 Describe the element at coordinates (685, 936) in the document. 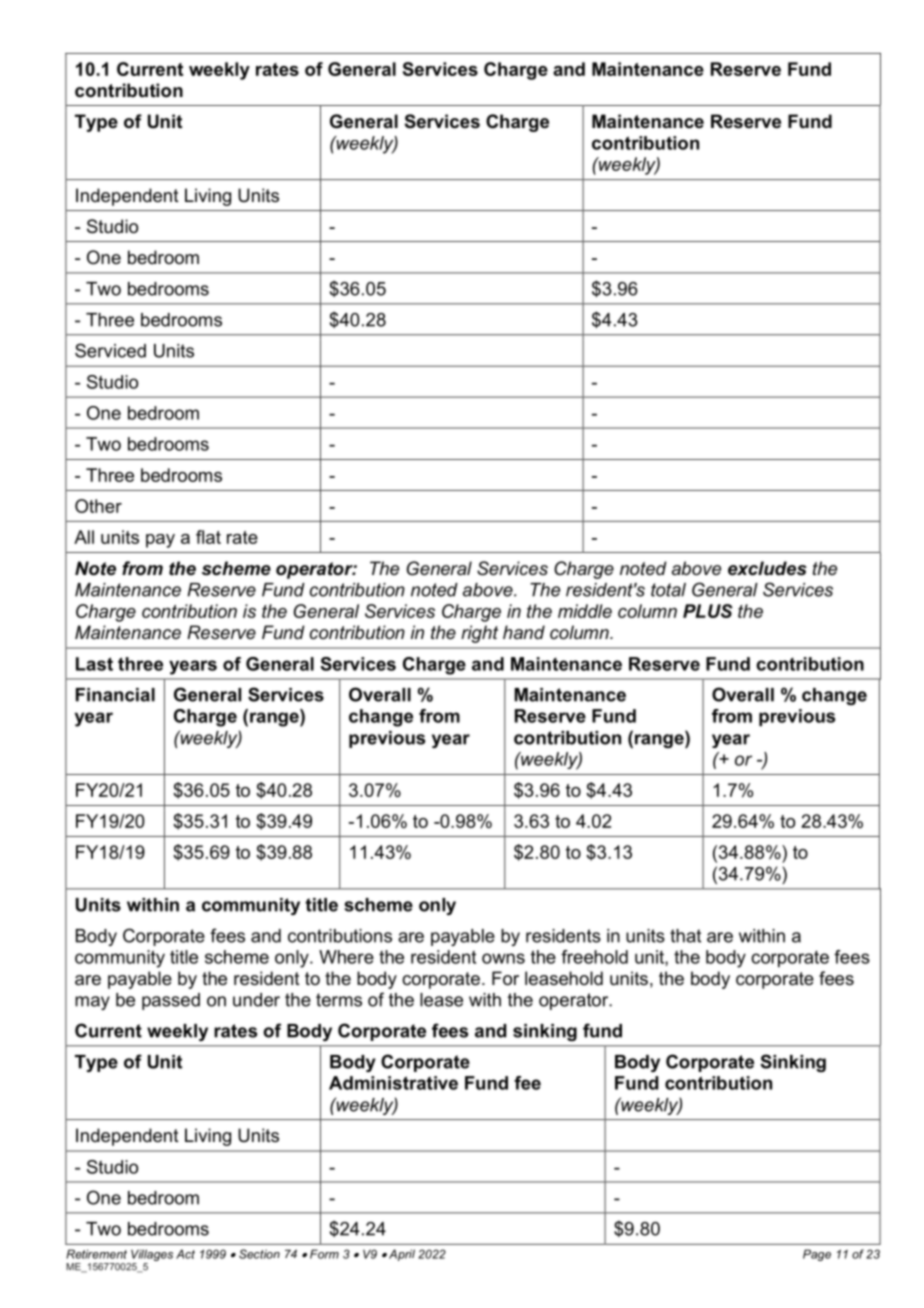

I see `that` at that location.
